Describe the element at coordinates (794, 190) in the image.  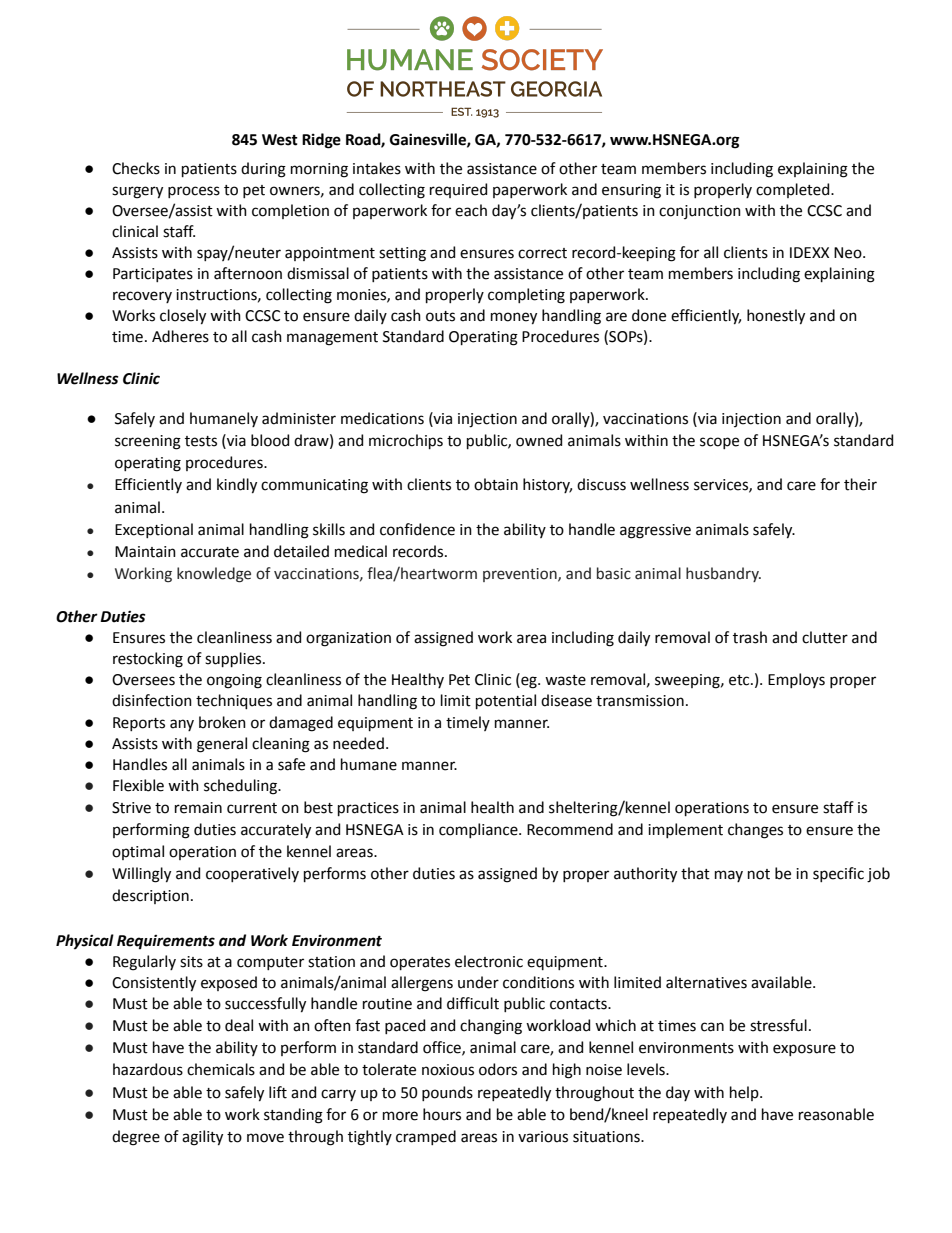
I see `completed` at that location.
